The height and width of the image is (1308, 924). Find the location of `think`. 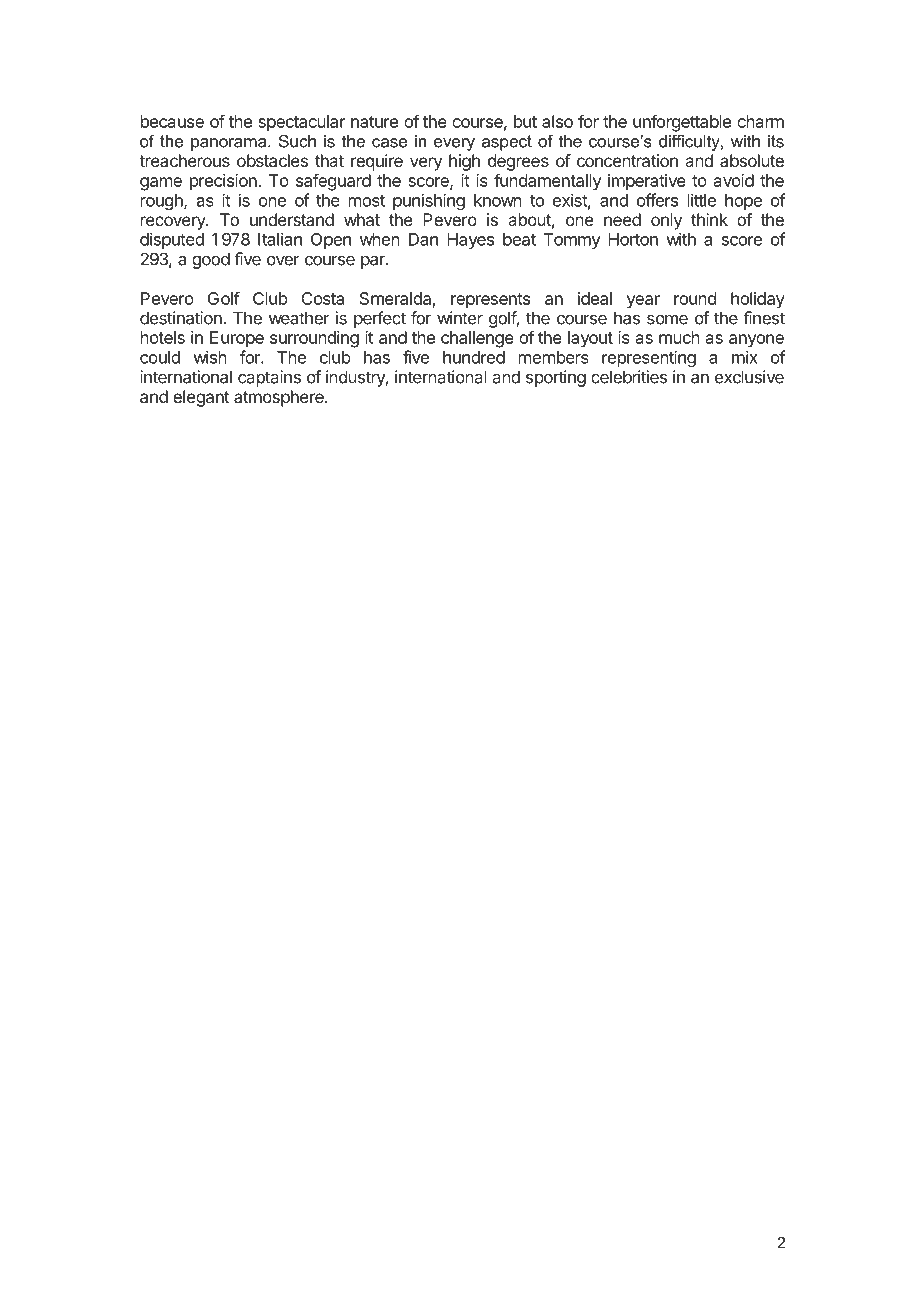

think is located at coordinates (709, 219).
